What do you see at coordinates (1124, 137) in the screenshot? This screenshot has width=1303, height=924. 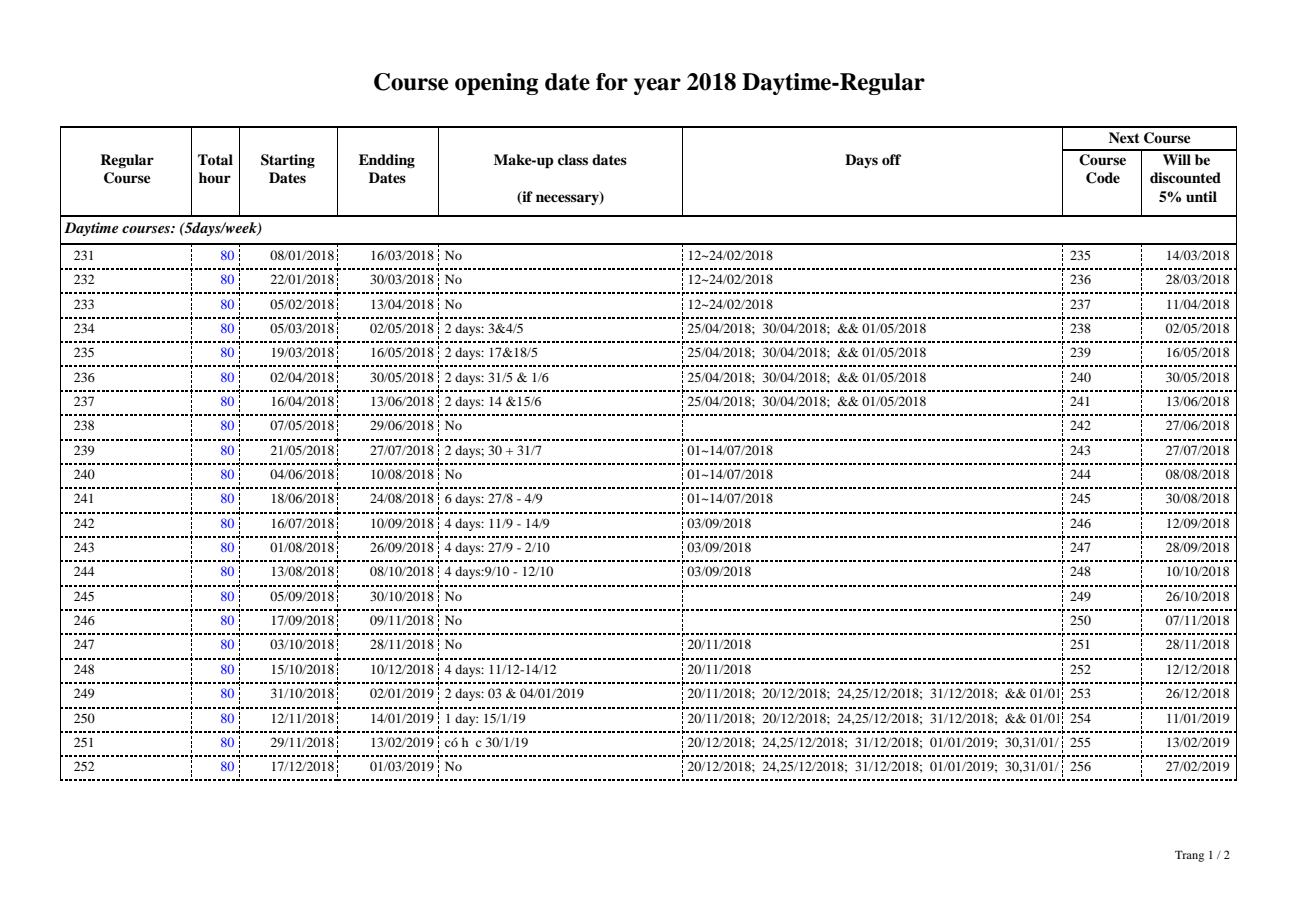 I see `Next` at bounding box center [1124, 137].
